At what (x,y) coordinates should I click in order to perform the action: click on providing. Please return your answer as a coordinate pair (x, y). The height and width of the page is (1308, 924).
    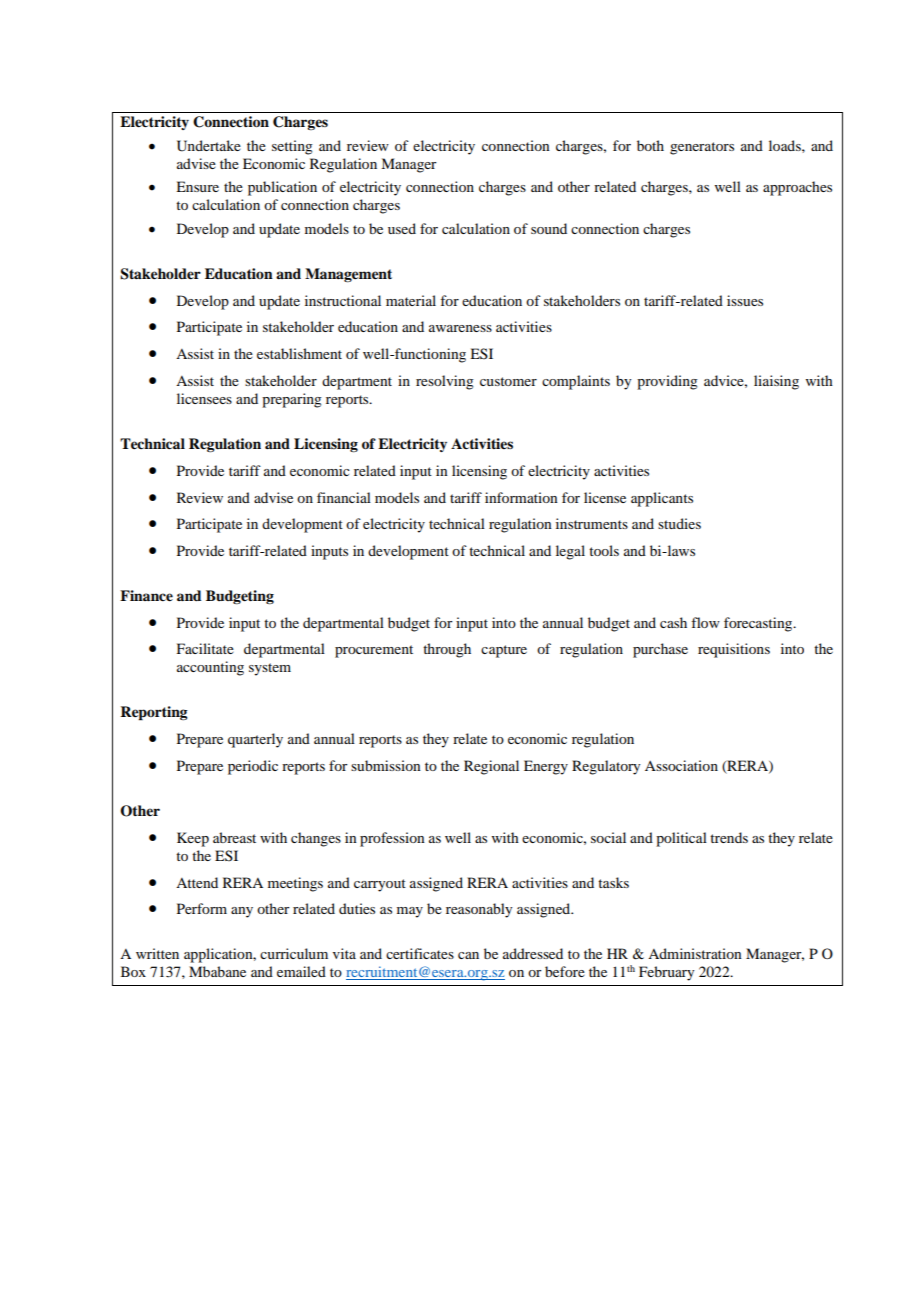
    Looking at the image, I should click on (667, 382).
